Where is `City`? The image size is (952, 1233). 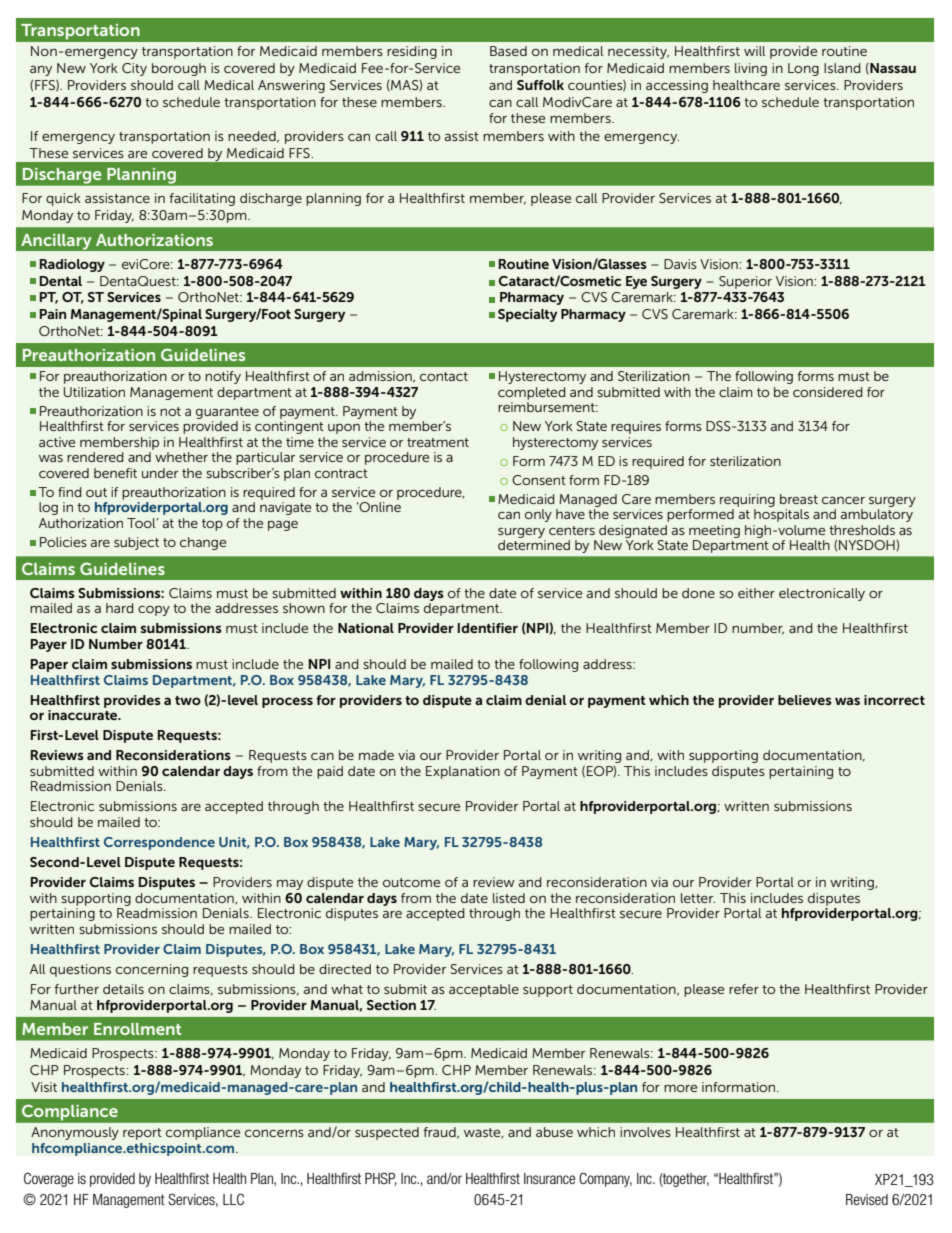 City is located at coordinates (134, 69).
